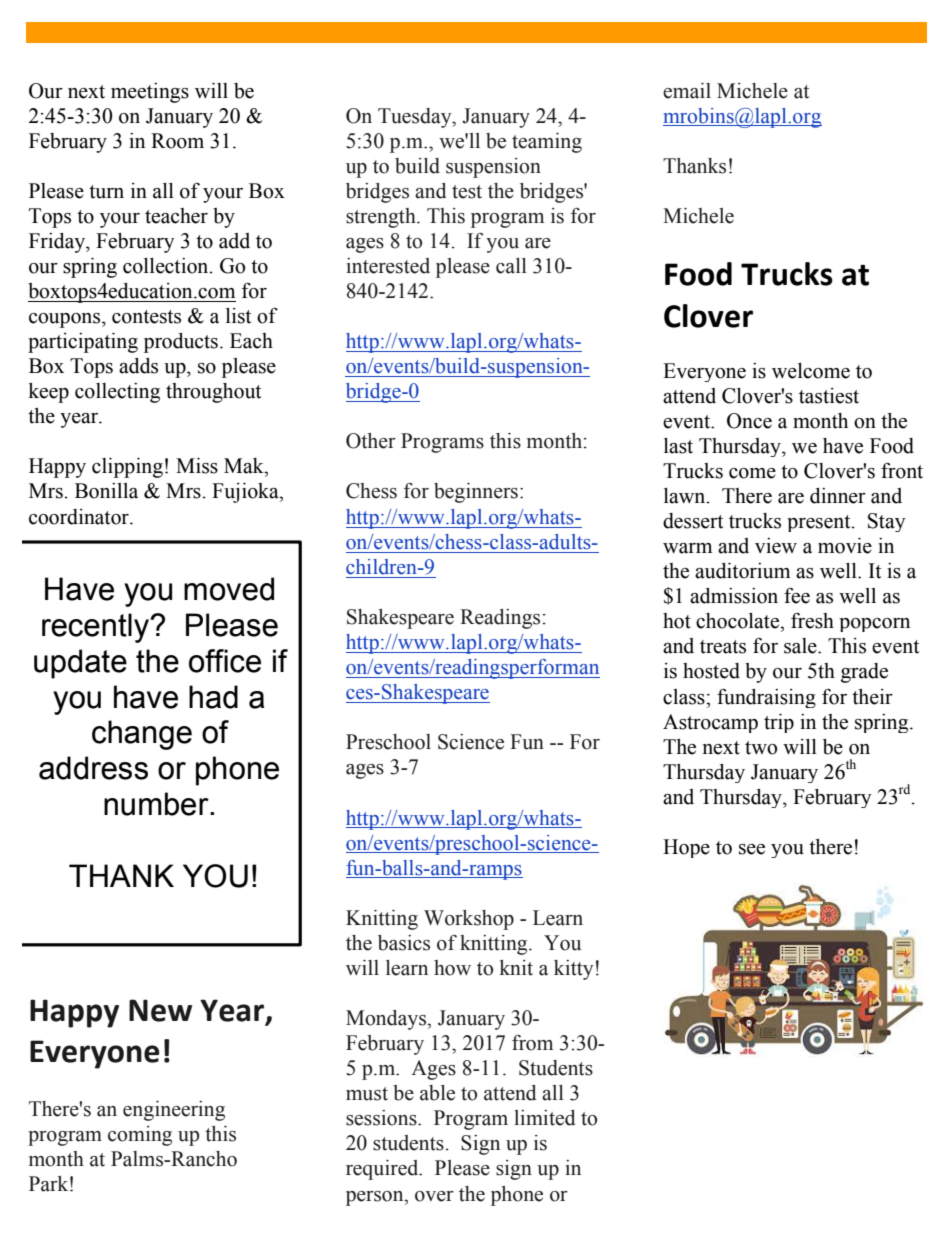  What do you see at coordinates (511, 266) in the page?
I see `call` at bounding box center [511, 266].
